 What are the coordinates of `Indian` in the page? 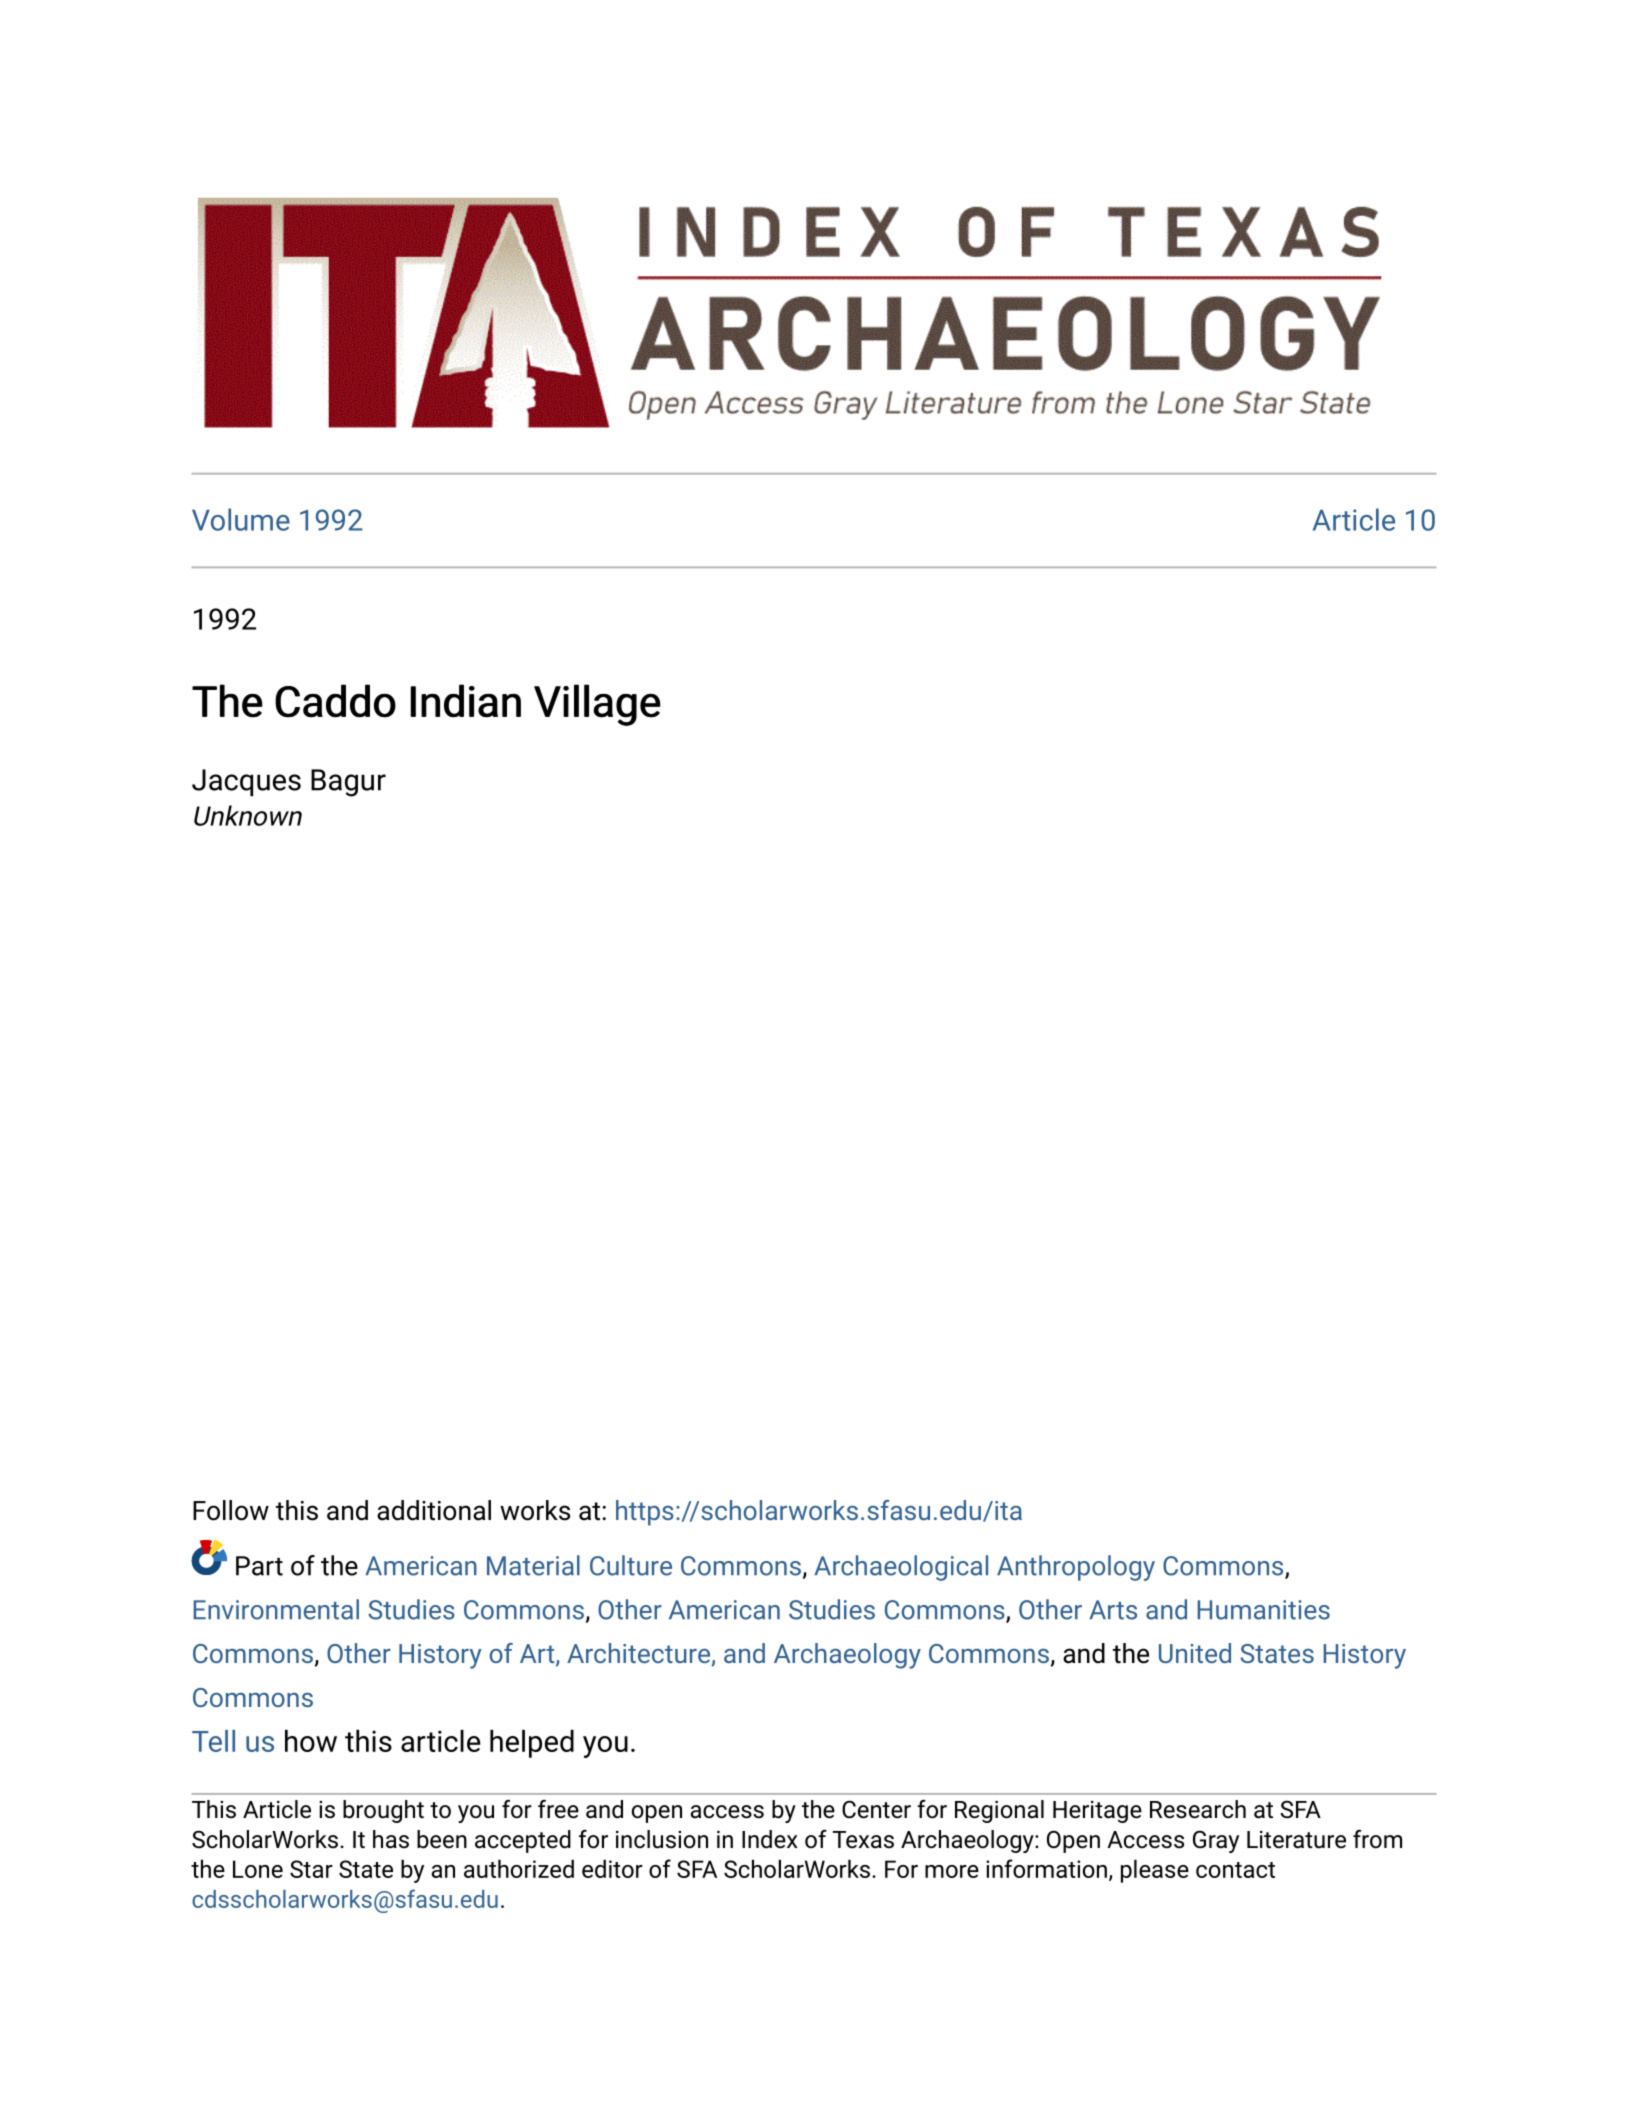 It's located at (465, 701).
